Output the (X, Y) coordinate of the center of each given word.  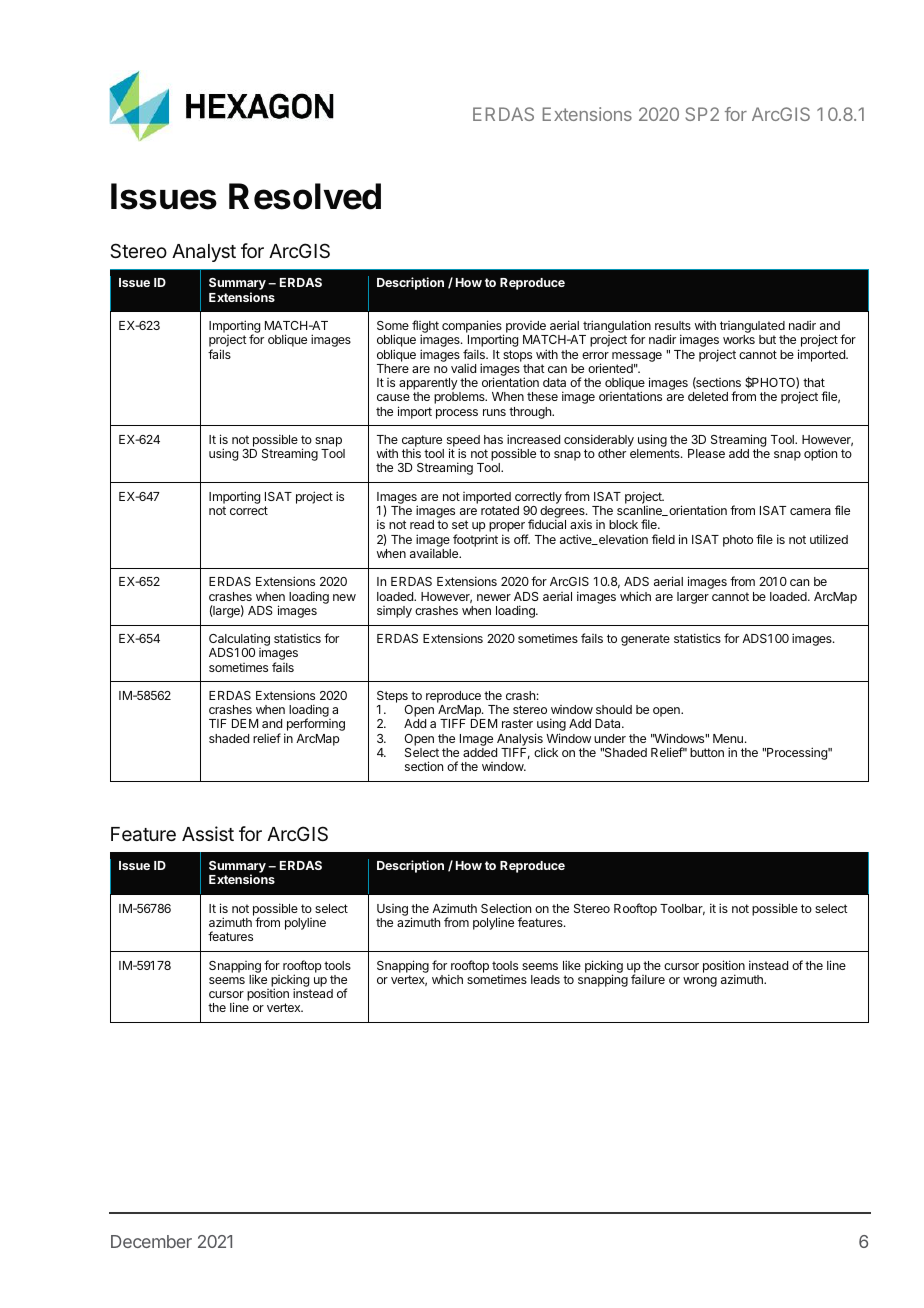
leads (545, 979)
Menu (728, 738)
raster (517, 723)
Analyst (204, 253)
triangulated (752, 328)
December (151, 1241)
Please (706, 453)
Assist (208, 833)
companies (473, 327)
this (411, 453)
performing (314, 726)
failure (648, 979)
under (610, 738)
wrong (700, 982)
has (493, 439)
